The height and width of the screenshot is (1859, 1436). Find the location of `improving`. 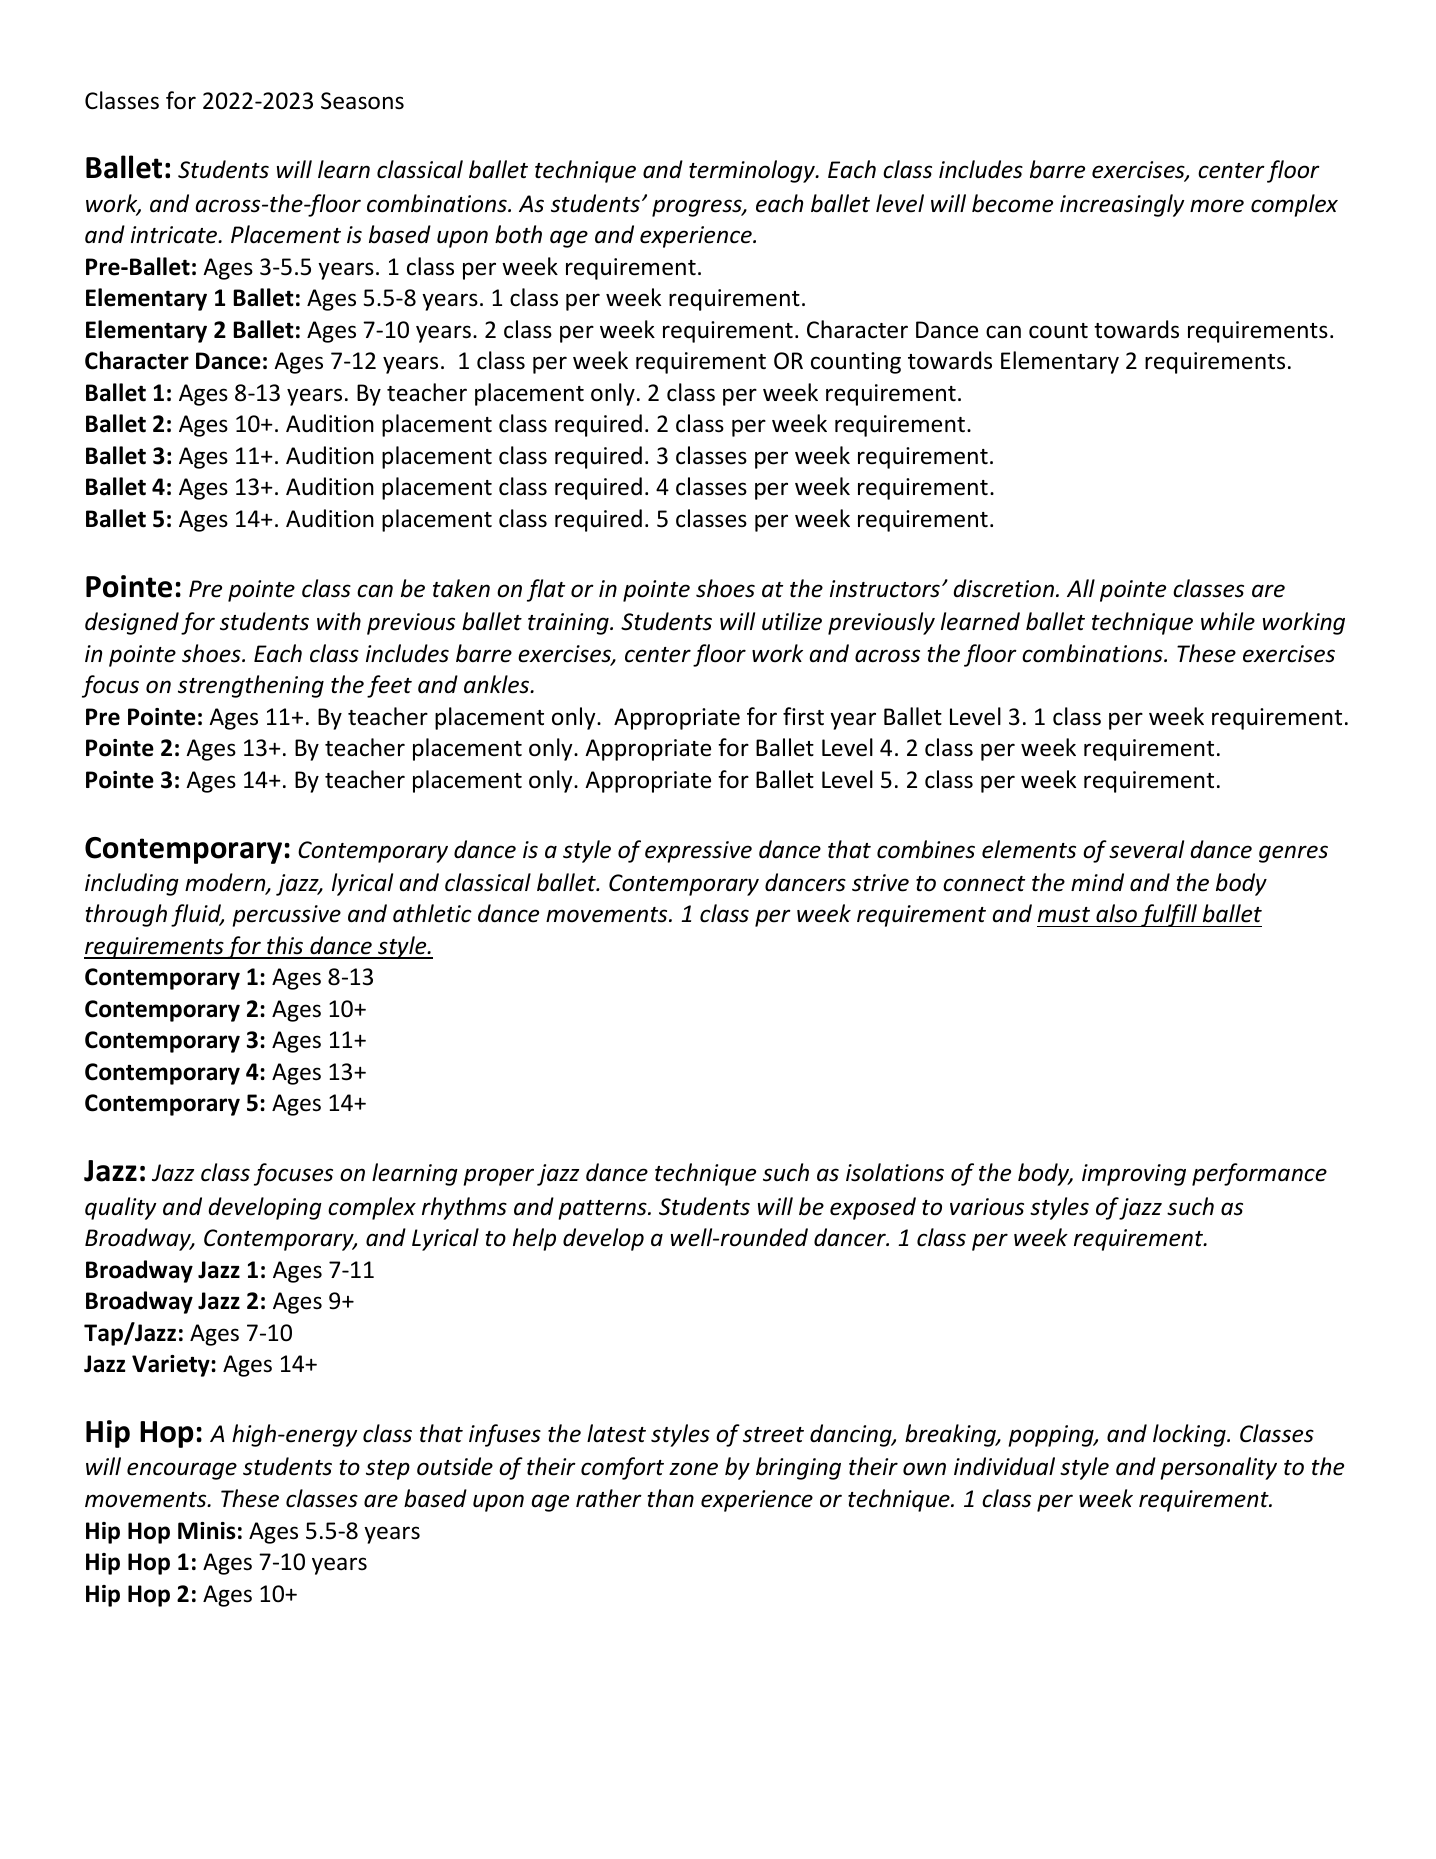

improving is located at coordinates (1134, 1175).
